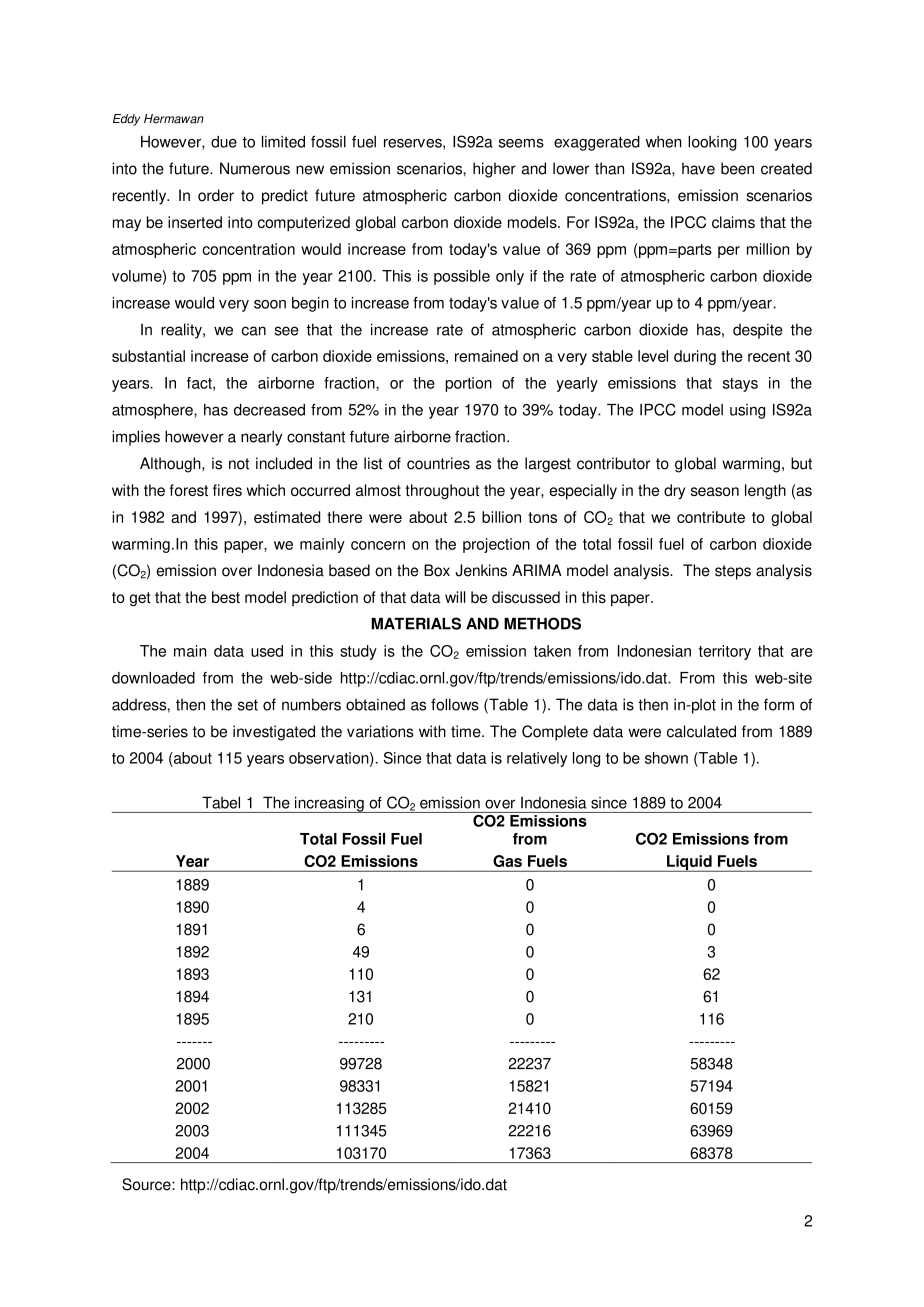 This screenshot has height=1307, width=924. I want to click on possible, so click(462, 277).
